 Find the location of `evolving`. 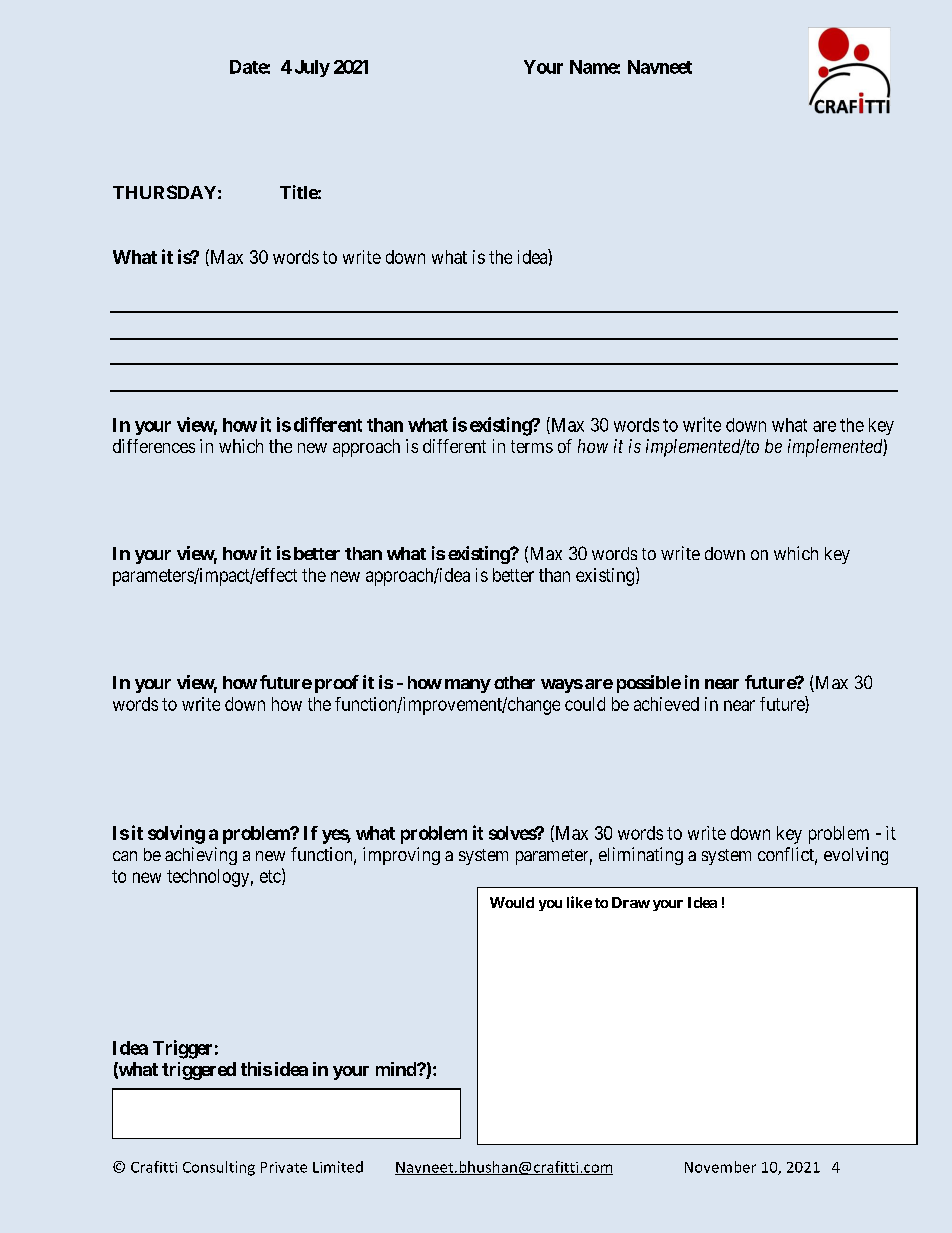

evolving is located at coordinates (856, 856).
